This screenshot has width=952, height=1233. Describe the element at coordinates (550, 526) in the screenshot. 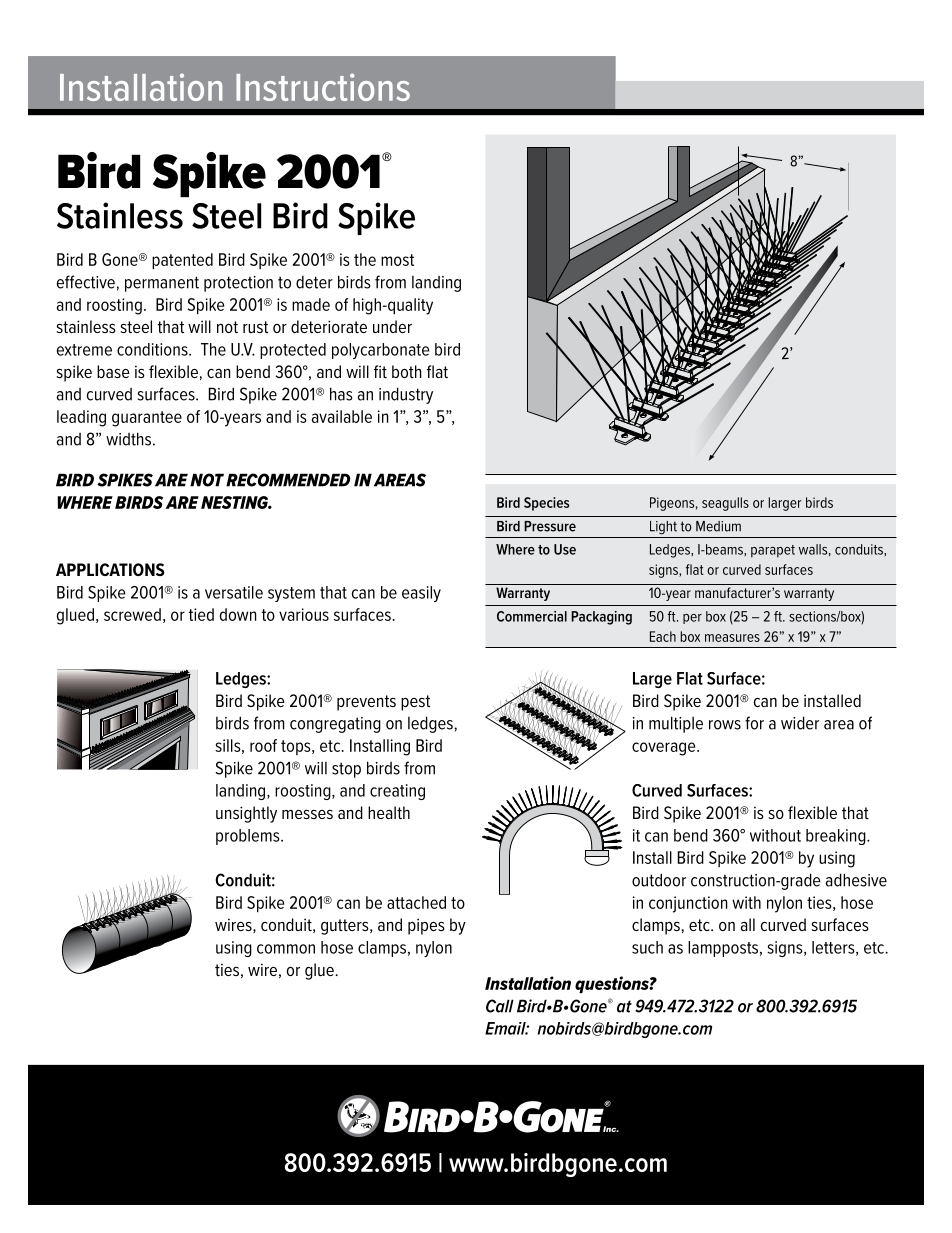

I see `Pressure` at that location.
